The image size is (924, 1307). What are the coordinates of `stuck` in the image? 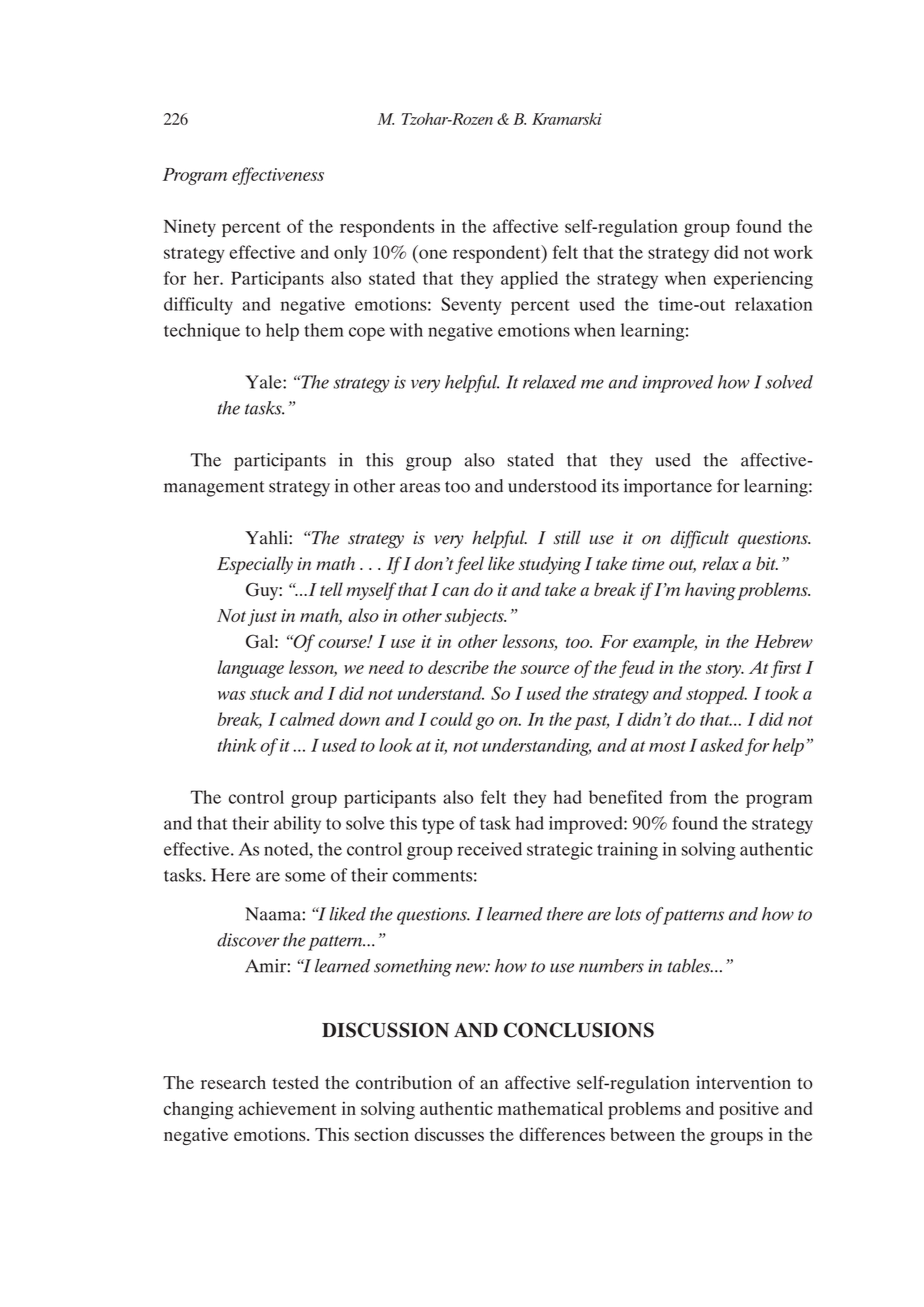 It's located at (270, 693).
